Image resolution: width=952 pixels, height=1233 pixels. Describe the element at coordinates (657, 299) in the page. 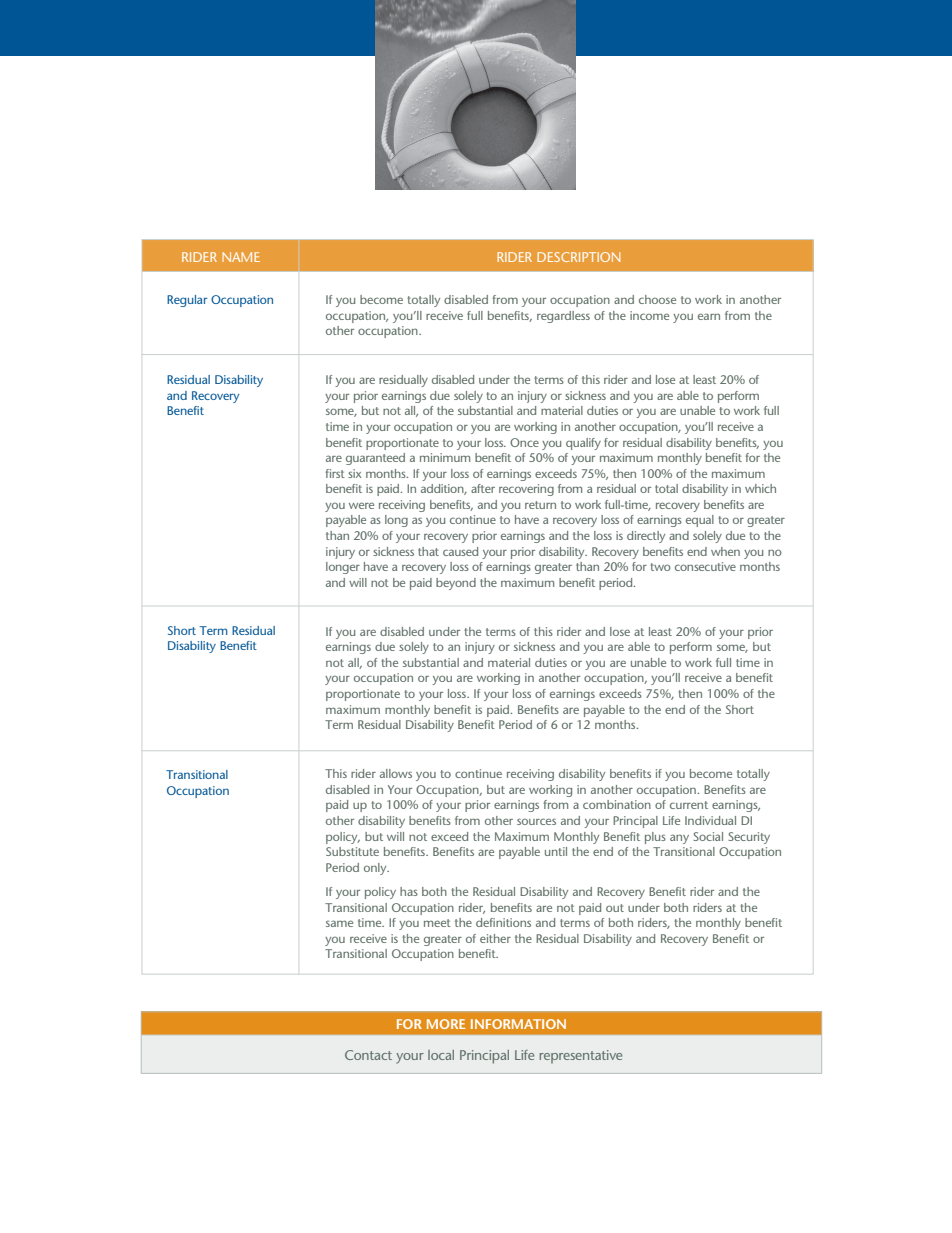

I see `choose` at that location.
